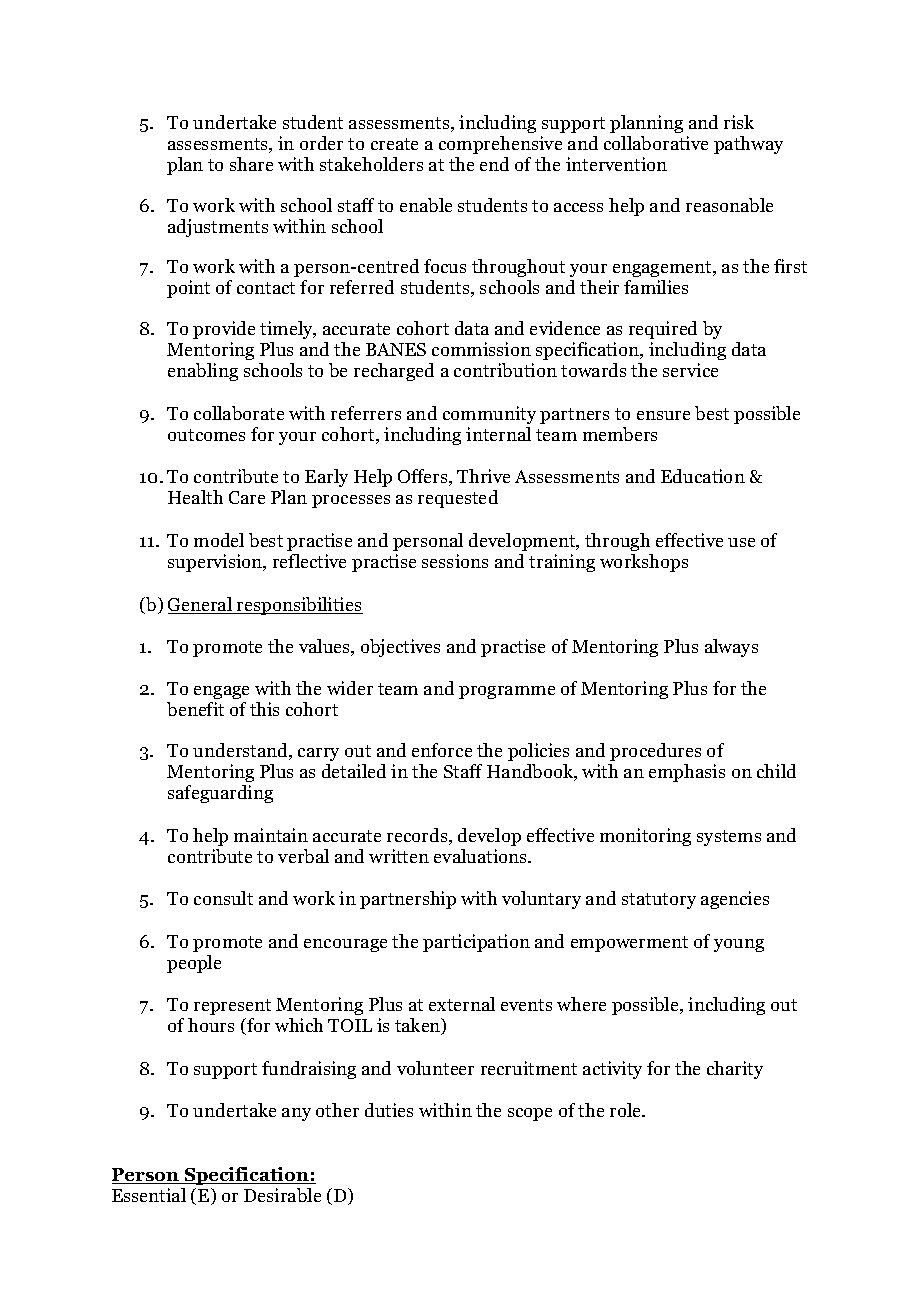 This page has width=924, height=1308. Describe the element at coordinates (748, 145) in the page. I see `pathway` at that location.
